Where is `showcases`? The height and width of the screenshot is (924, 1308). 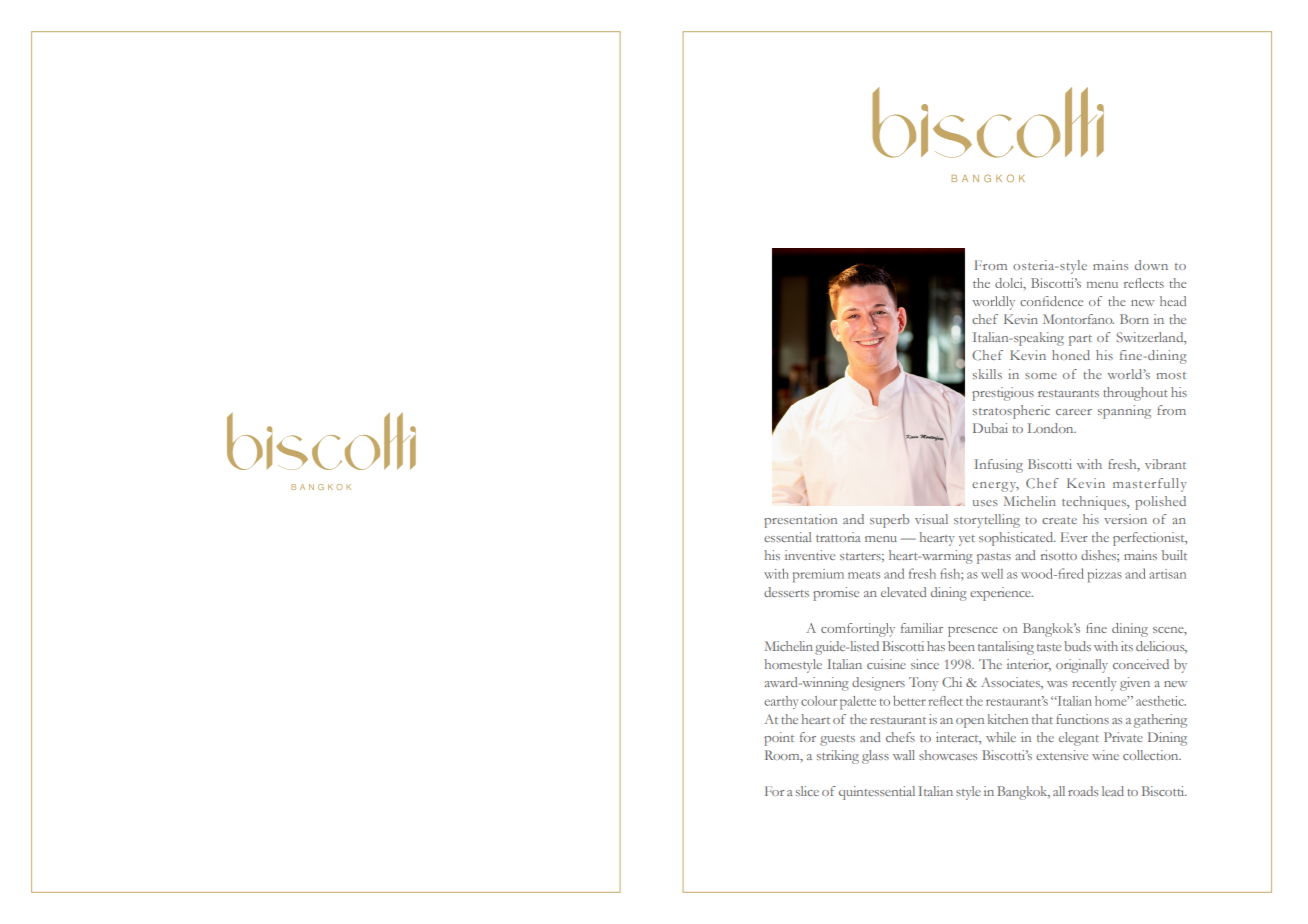 showcases is located at coordinates (948, 755).
